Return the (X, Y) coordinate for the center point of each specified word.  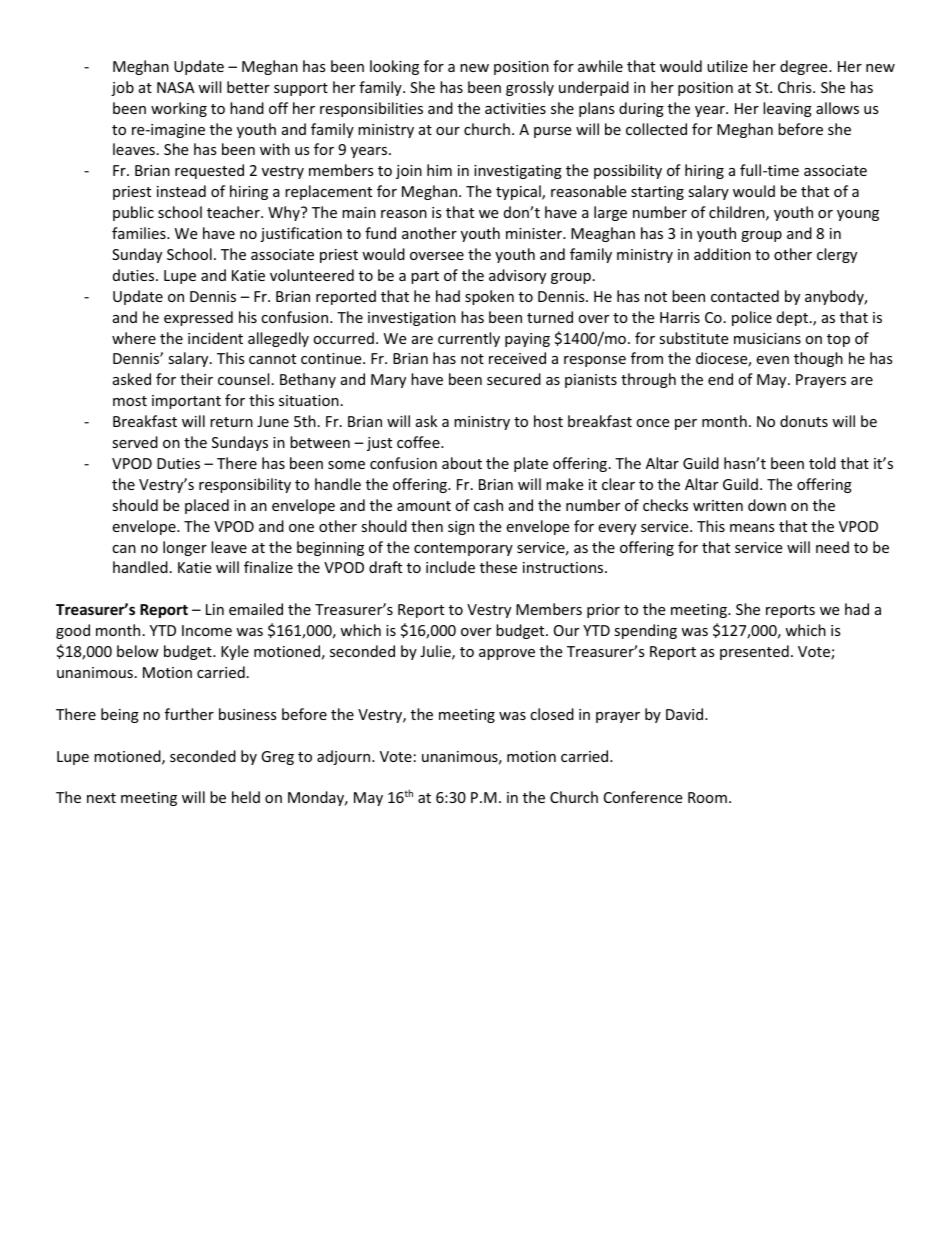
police (752, 318)
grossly (530, 88)
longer (185, 548)
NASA (176, 87)
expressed (198, 318)
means (752, 528)
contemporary (463, 549)
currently (469, 339)
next (101, 798)
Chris (796, 87)
